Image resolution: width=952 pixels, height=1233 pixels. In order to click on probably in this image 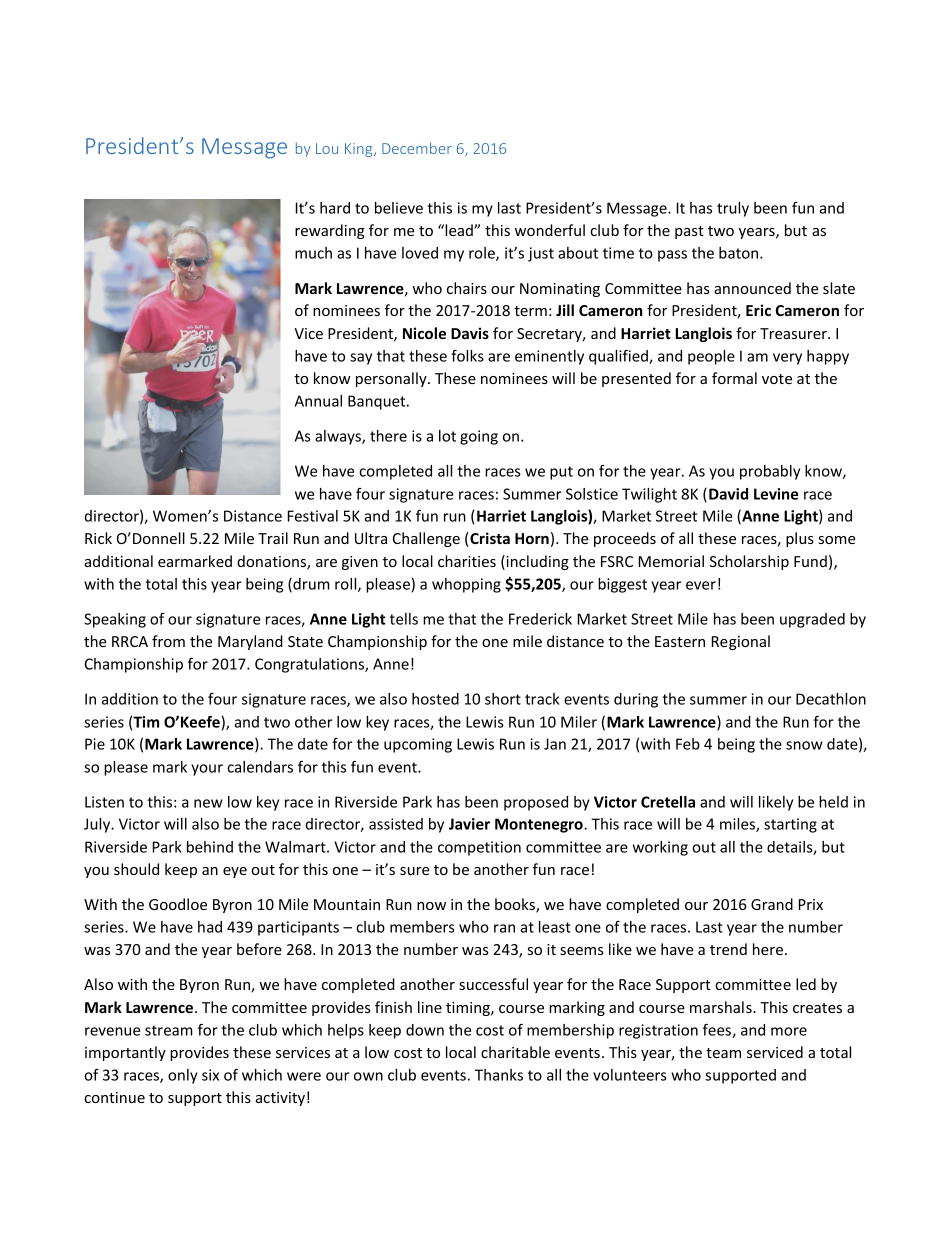, I will do `click(770, 472)`.
